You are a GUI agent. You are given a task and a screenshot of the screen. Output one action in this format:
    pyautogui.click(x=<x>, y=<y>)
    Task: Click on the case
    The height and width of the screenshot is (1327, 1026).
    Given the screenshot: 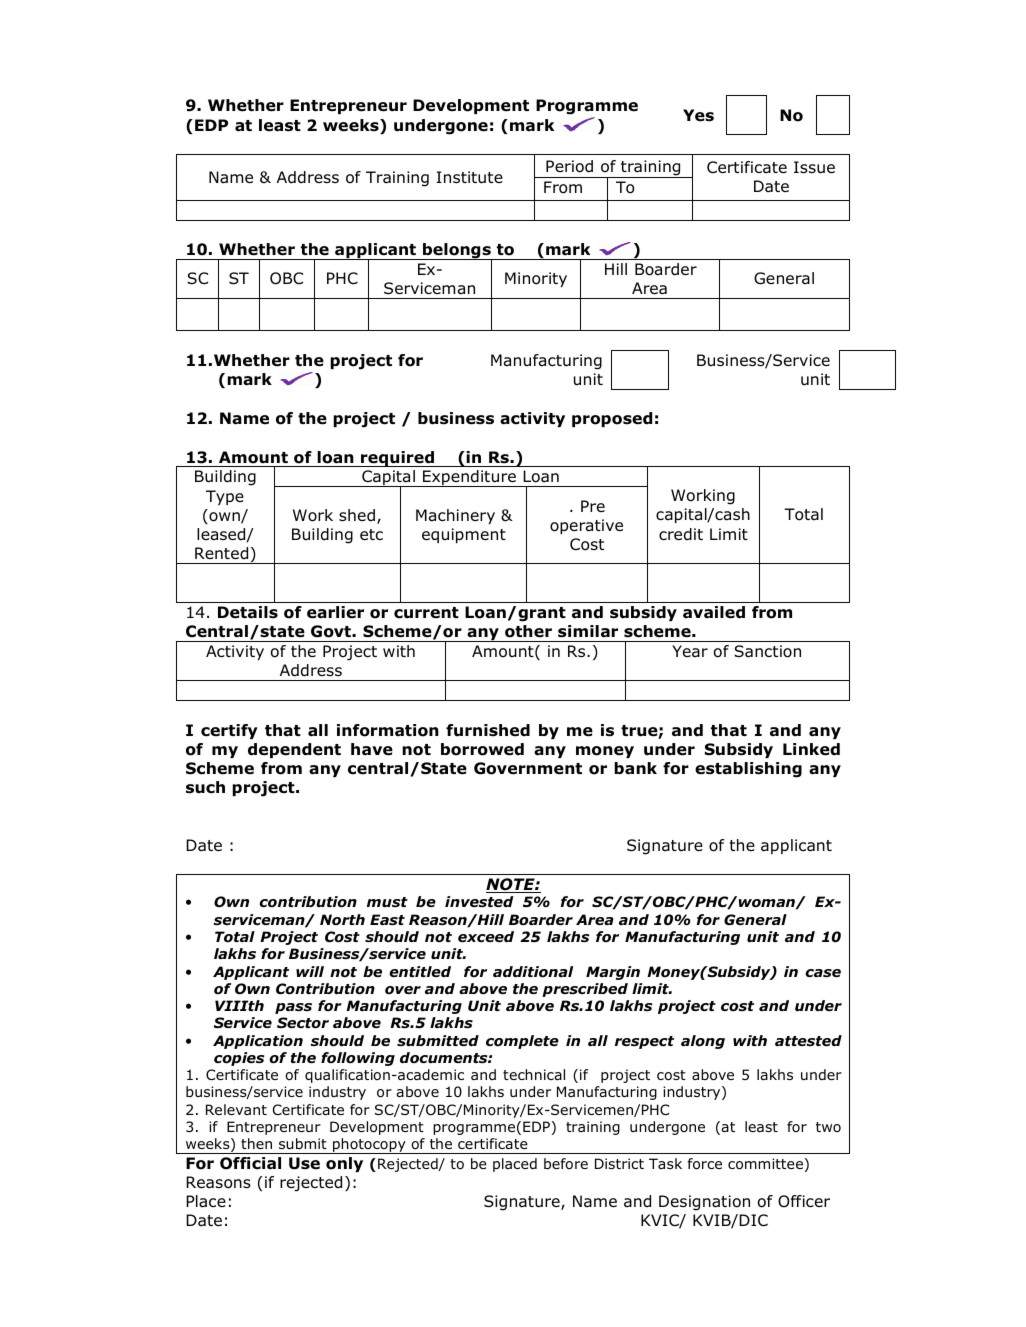 What is the action you would take?
    pyautogui.click(x=823, y=973)
